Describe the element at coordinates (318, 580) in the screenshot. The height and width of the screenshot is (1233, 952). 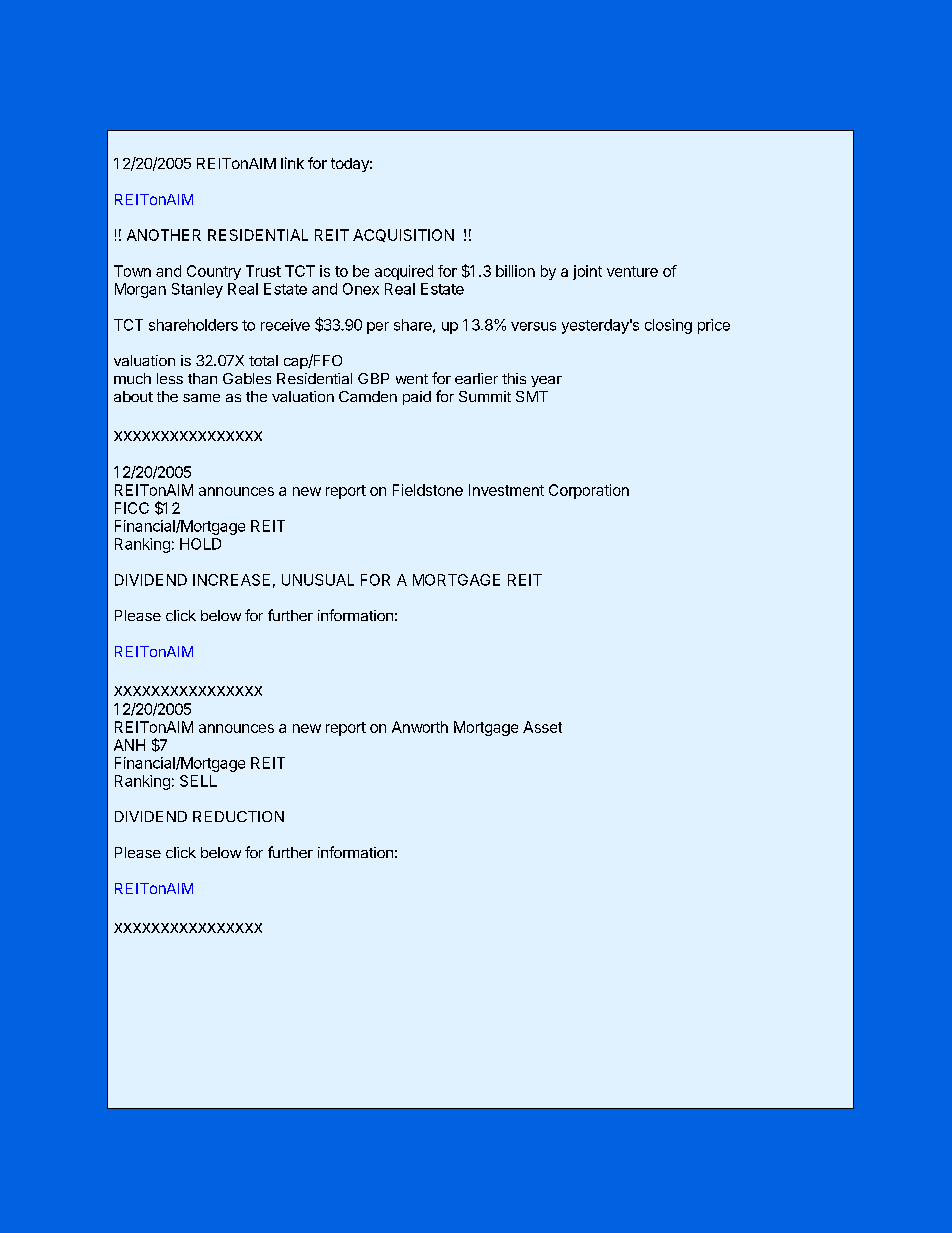
I see `UNUSUAL` at that location.
